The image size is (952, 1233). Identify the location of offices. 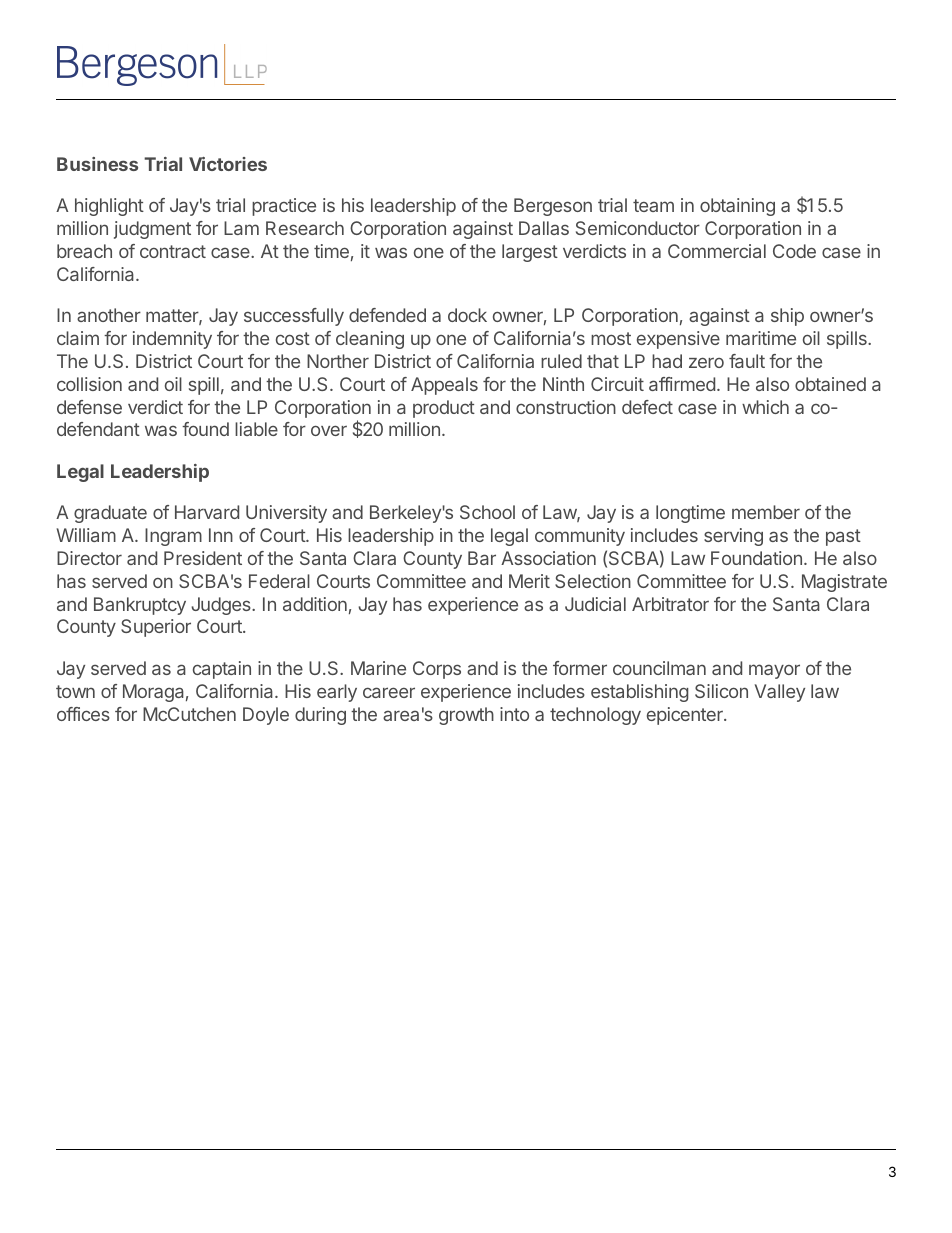
(83, 714).
